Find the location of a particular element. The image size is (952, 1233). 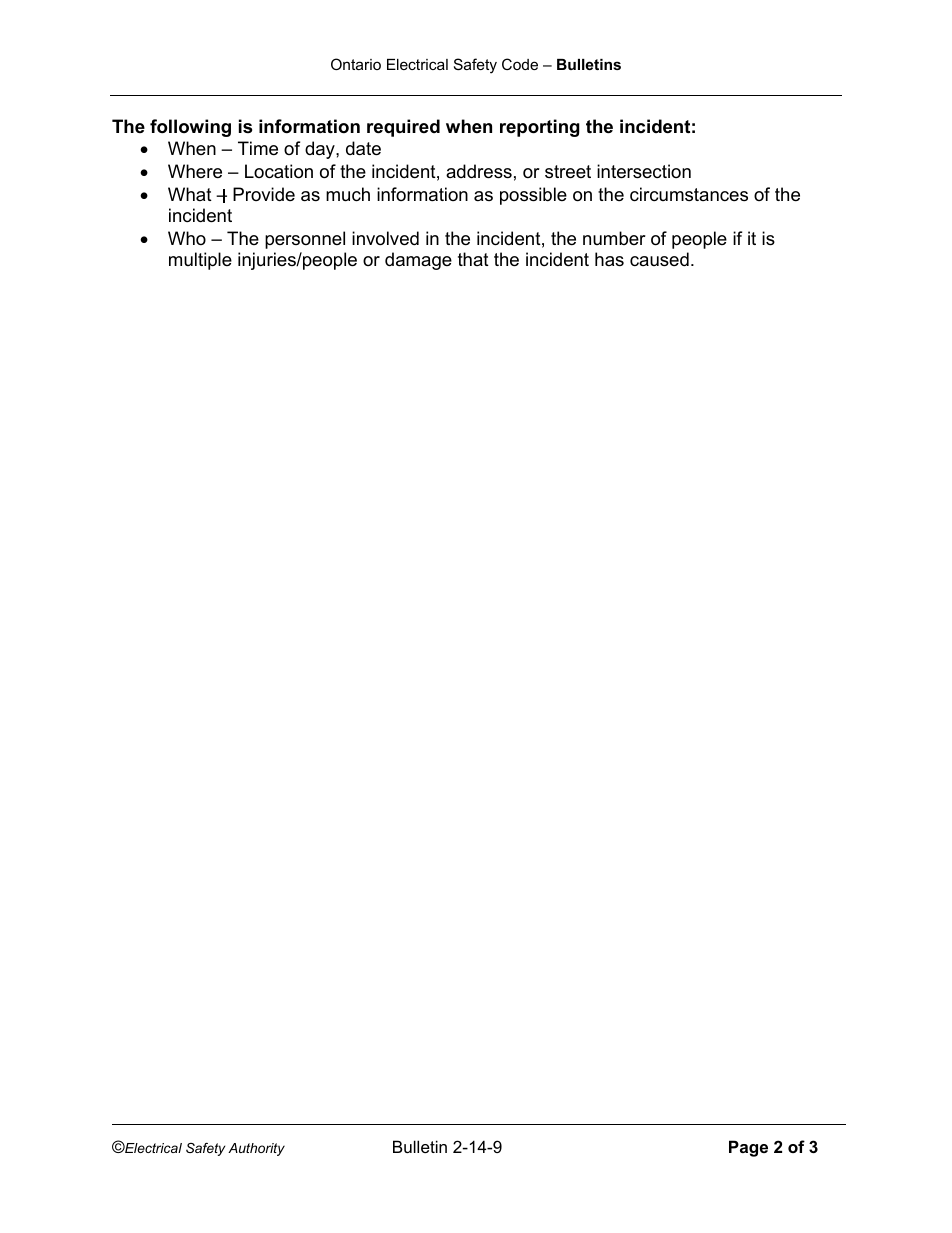

Page is located at coordinates (748, 1148).
